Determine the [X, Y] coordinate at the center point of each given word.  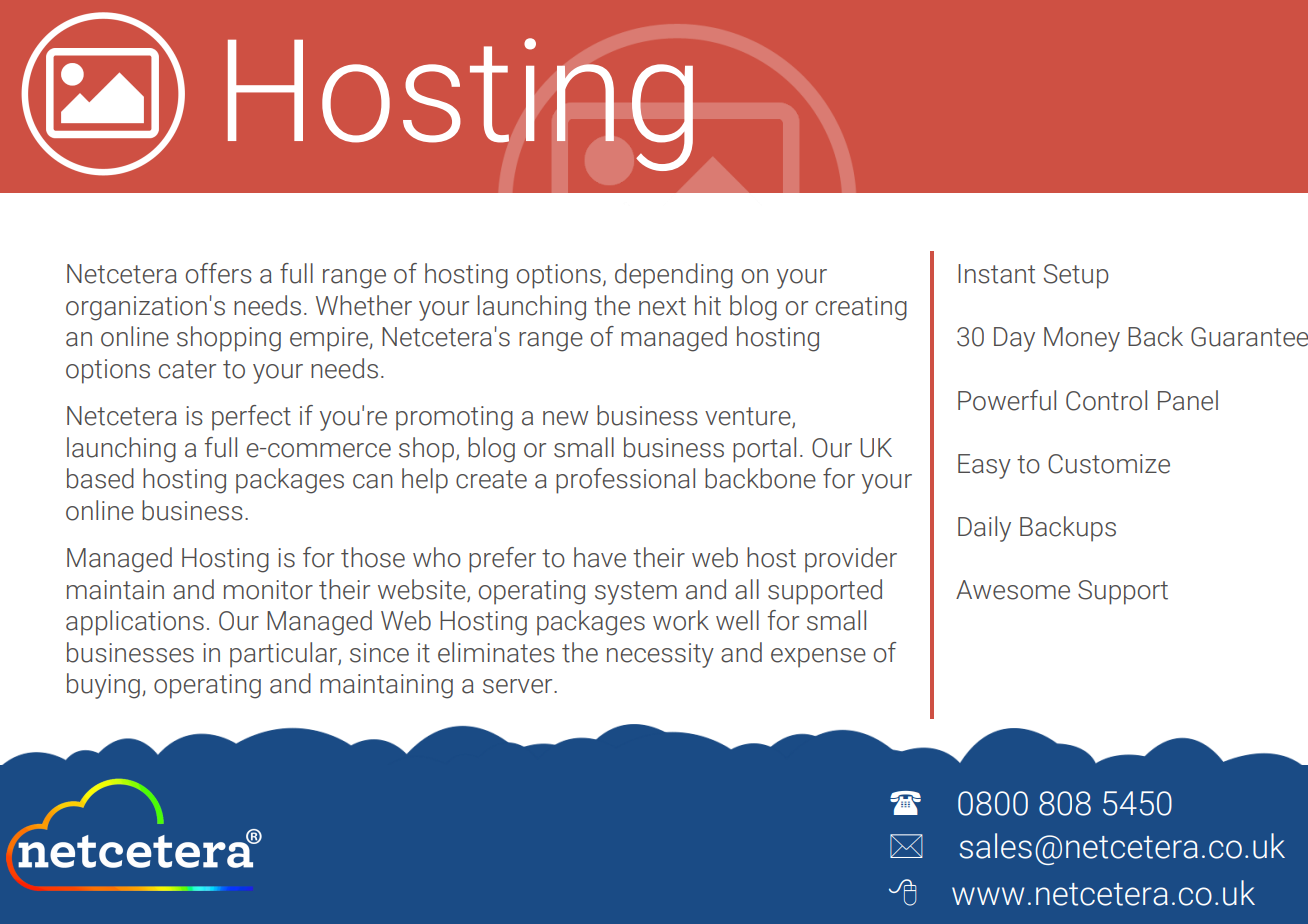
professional [625, 481]
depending [674, 276]
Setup [1076, 276]
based [100, 478]
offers [219, 273]
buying [103, 686]
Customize [1109, 464]
